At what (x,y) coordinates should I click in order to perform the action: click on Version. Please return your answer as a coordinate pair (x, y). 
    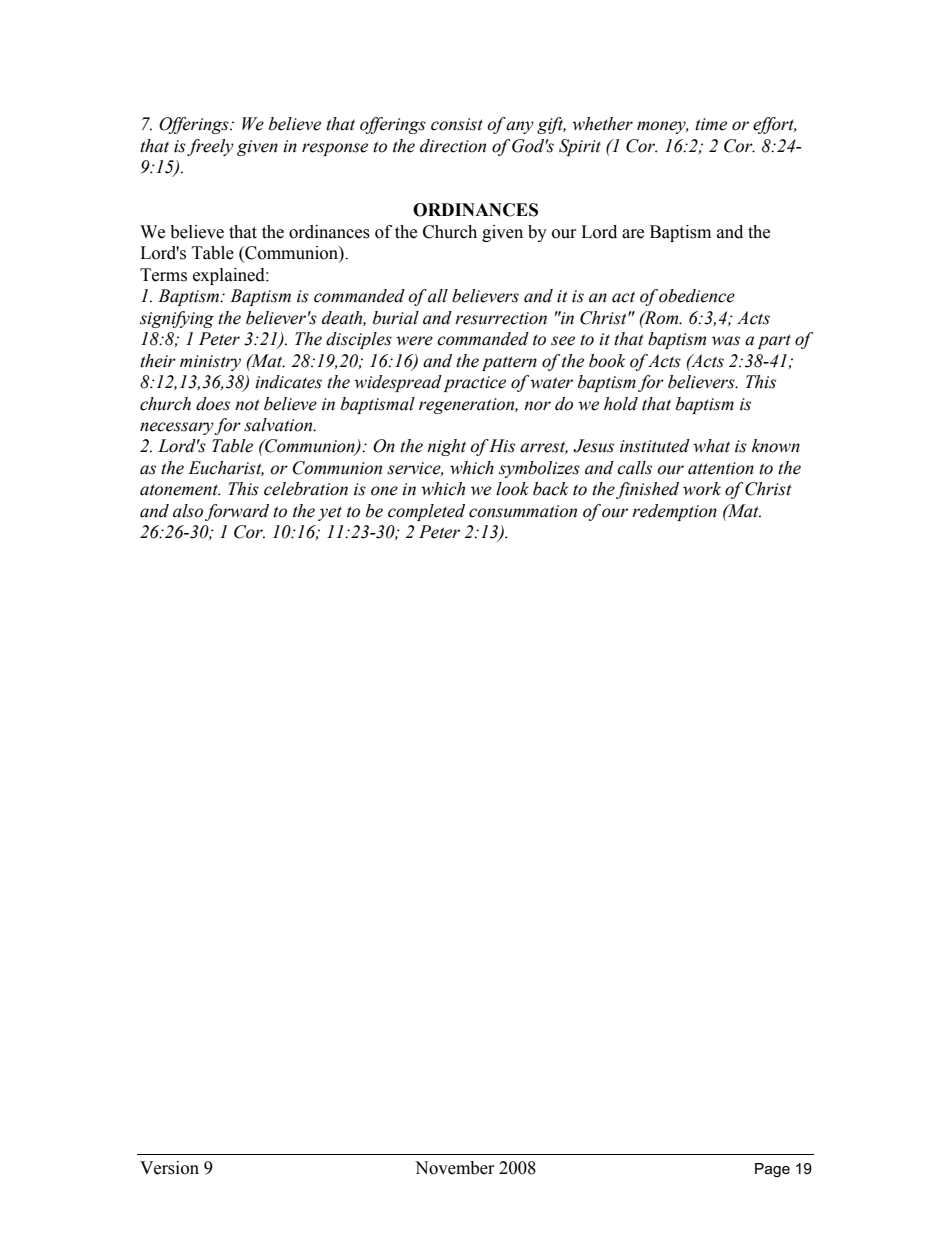
    Looking at the image, I should click on (169, 1168).
